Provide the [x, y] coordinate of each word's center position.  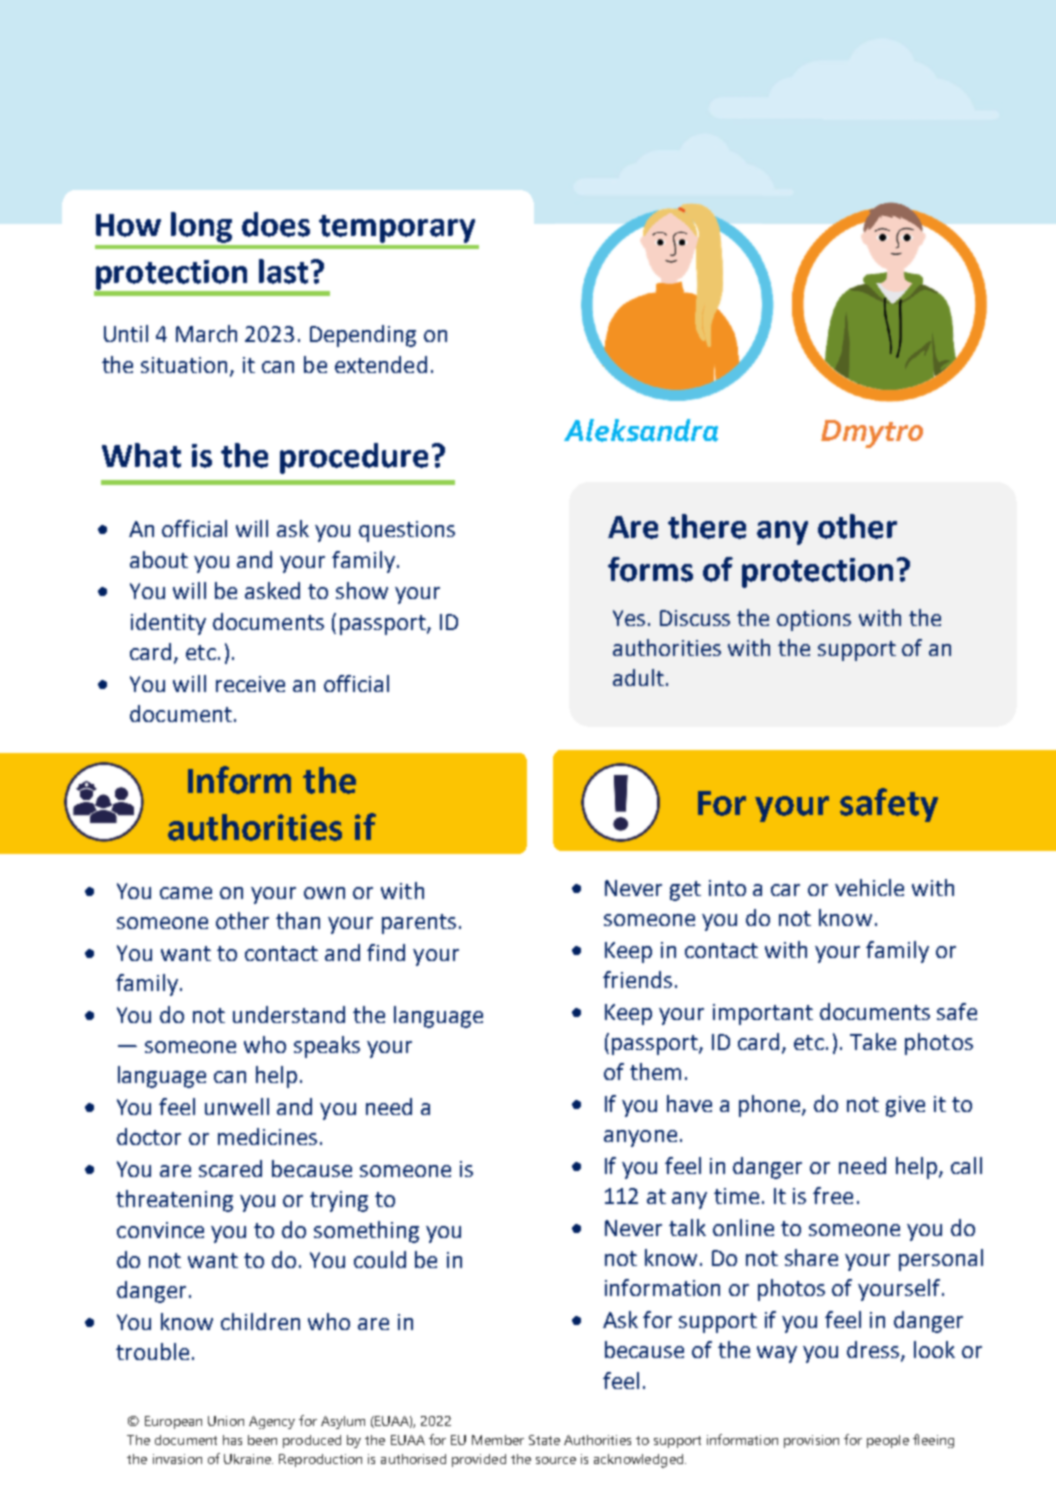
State [544, 1440]
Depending [363, 336]
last [283, 271]
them [655, 1071]
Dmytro [872, 434]
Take [873, 1041]
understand [289, 1014]
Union [226, 1421]
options [814, 620]
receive [250, 684]
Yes [629, 618]
